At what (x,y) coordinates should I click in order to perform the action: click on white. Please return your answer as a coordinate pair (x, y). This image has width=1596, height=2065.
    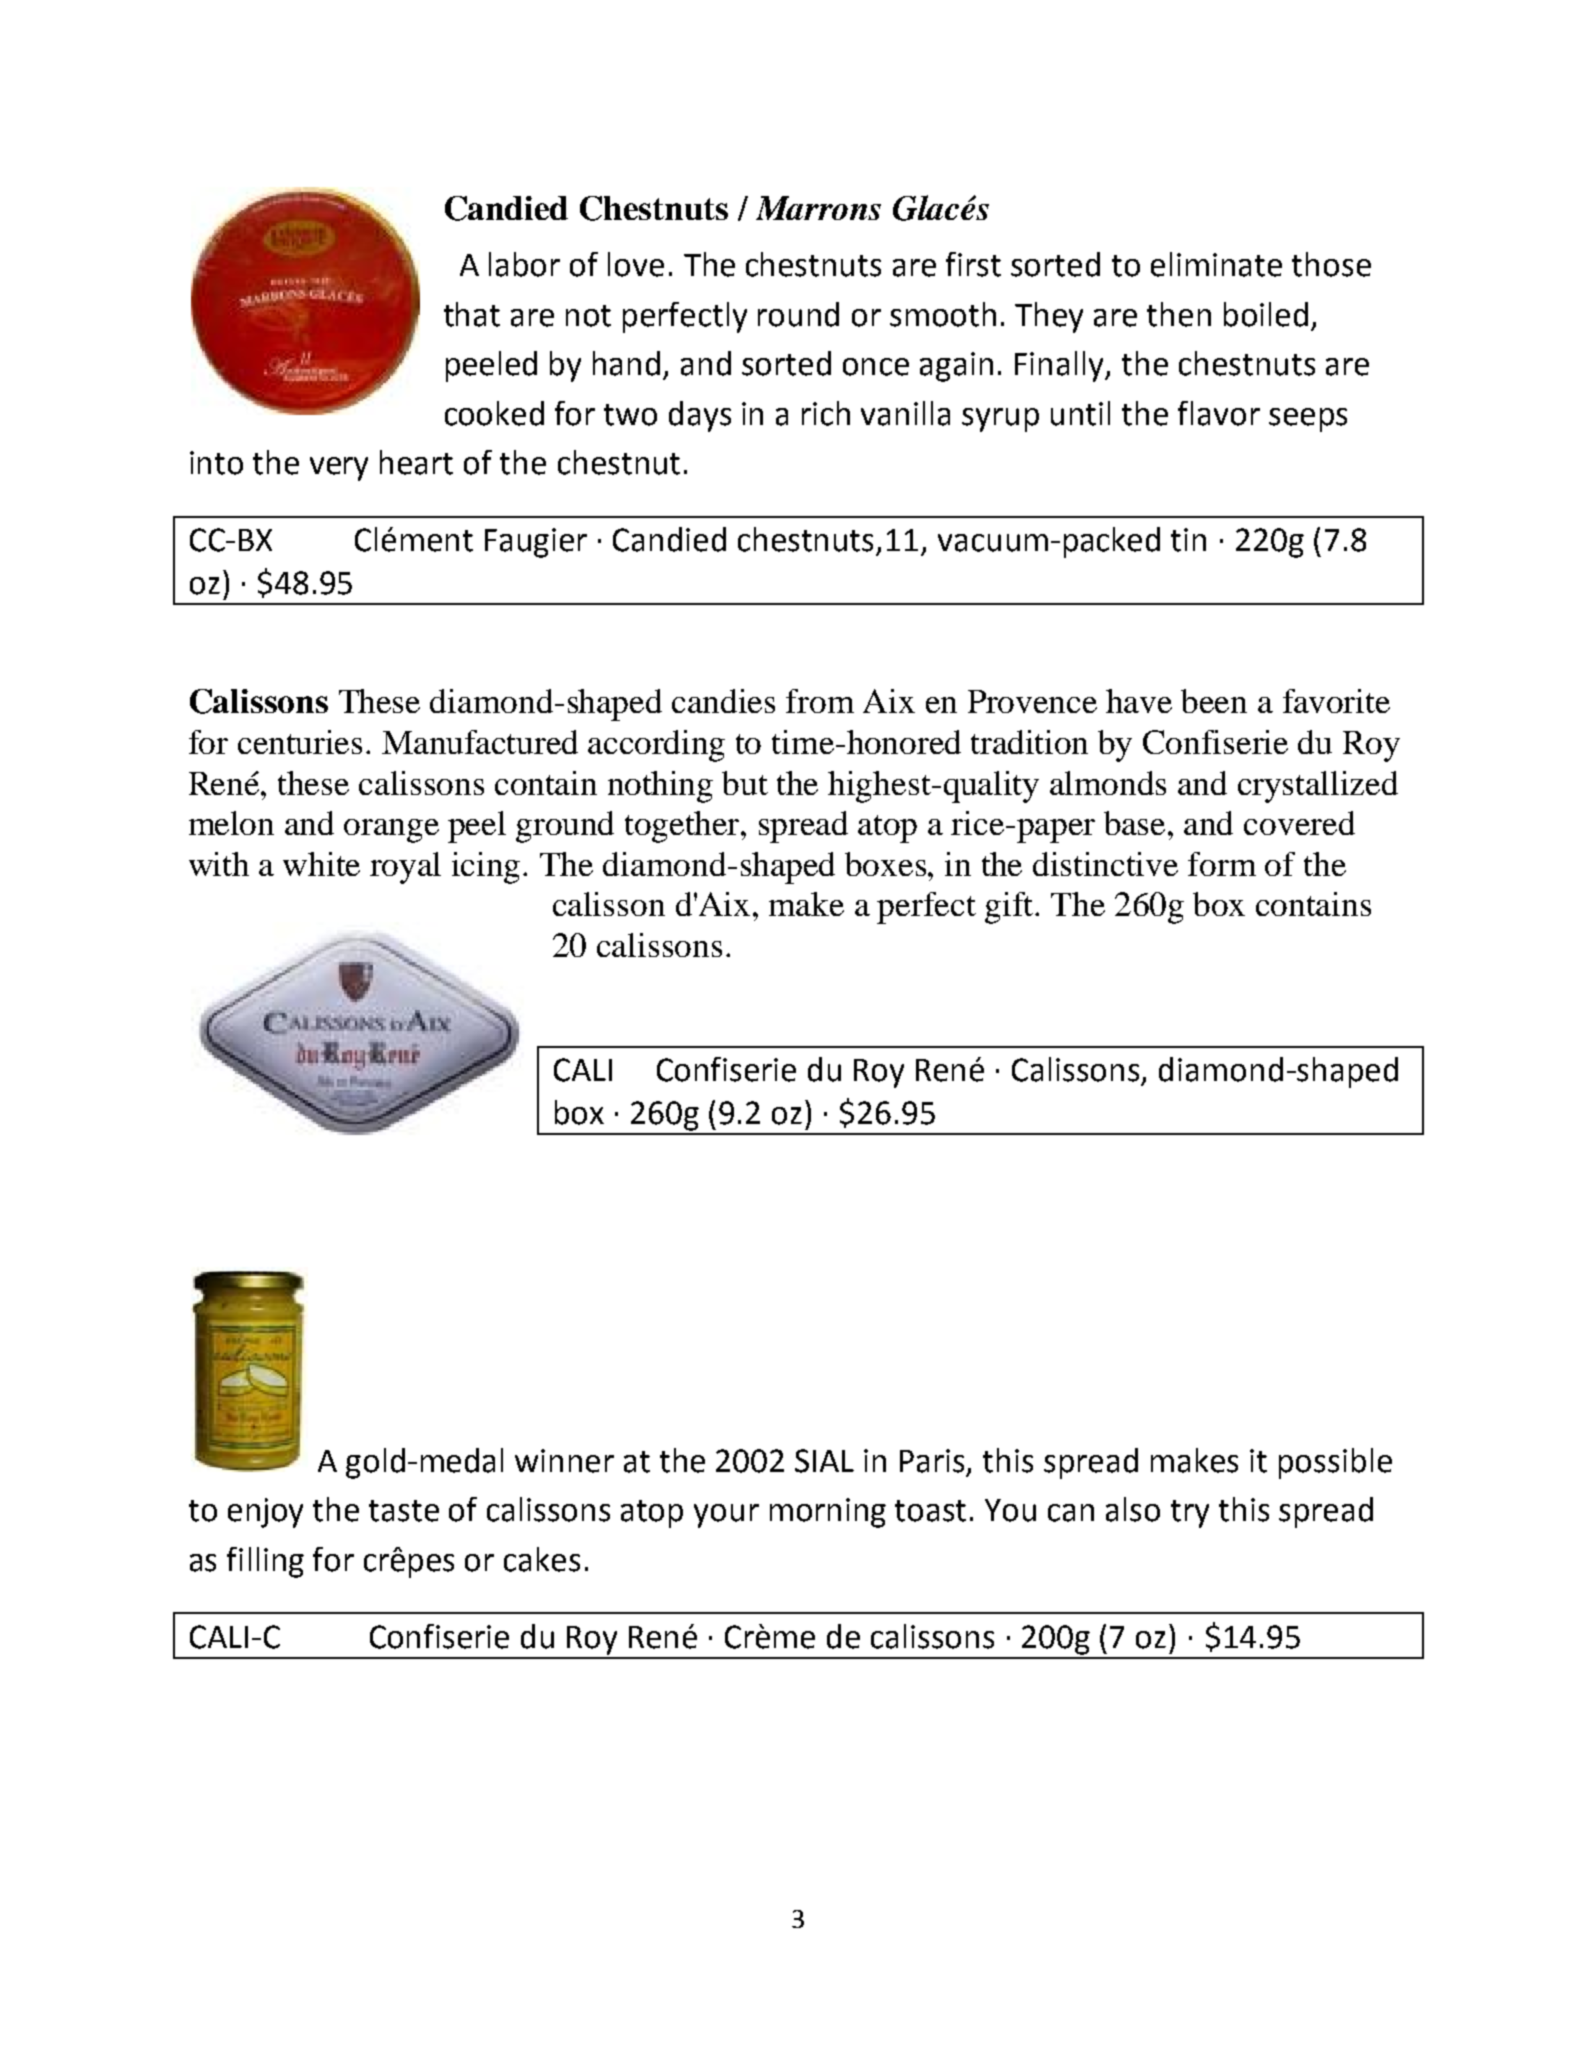
    Looking at the image, I should click on (321, 864).
